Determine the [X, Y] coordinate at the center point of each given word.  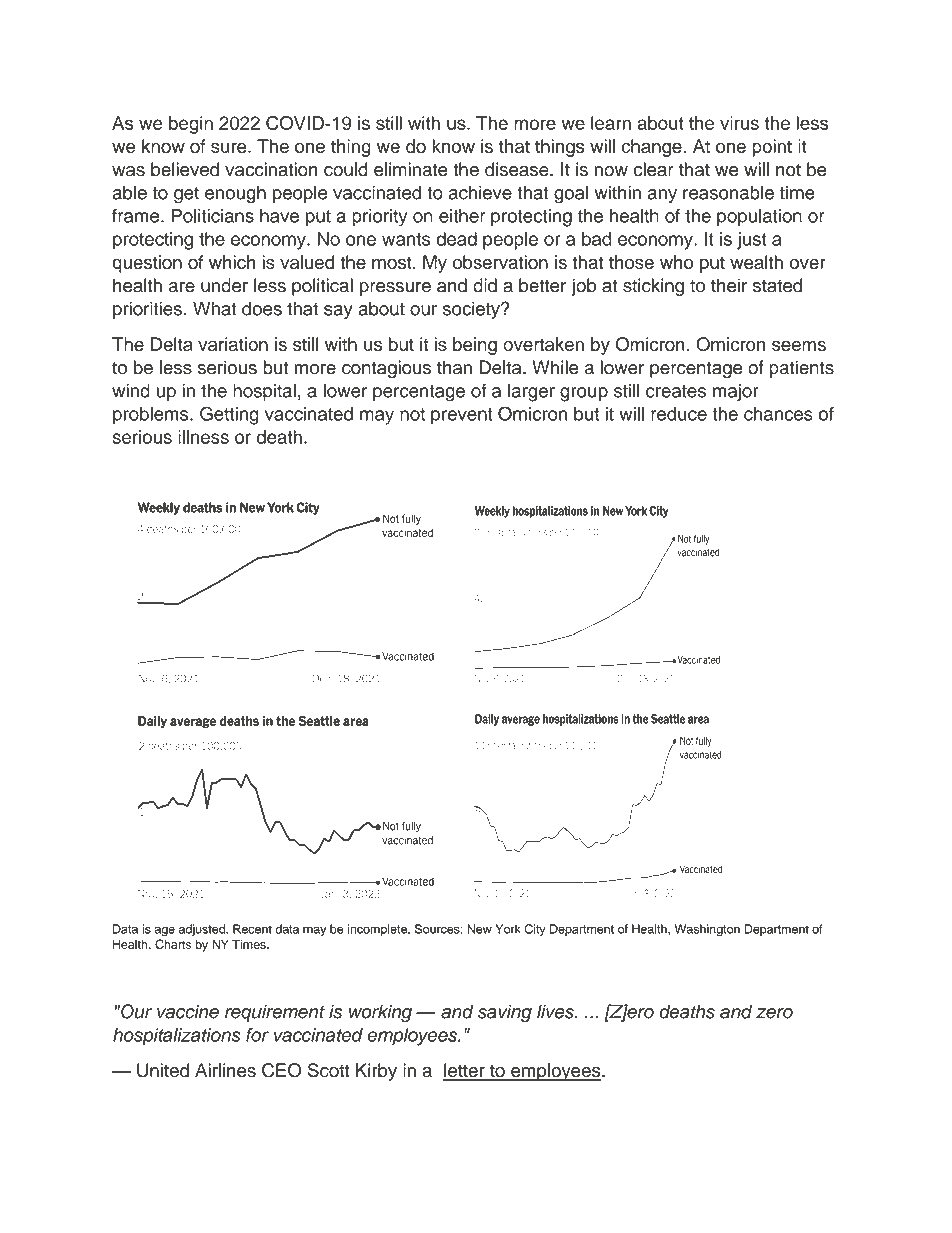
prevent [462, 416]
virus [739, 123]
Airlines [225, 1070]
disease [518, 169]
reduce [679, 414]
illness [203, 437]
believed [185, 169]
